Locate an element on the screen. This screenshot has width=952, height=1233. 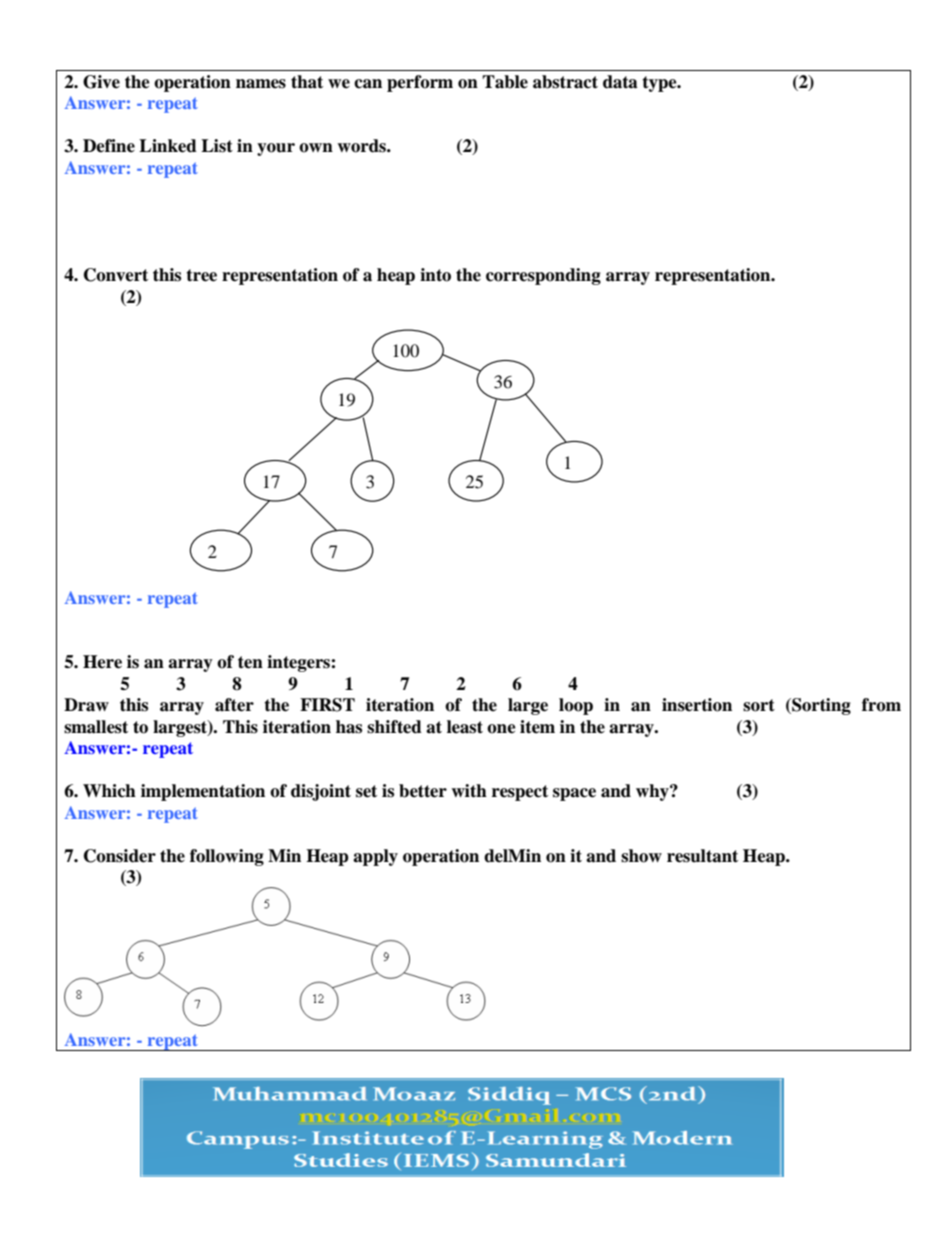
following is located at coordinates (227, 857).
